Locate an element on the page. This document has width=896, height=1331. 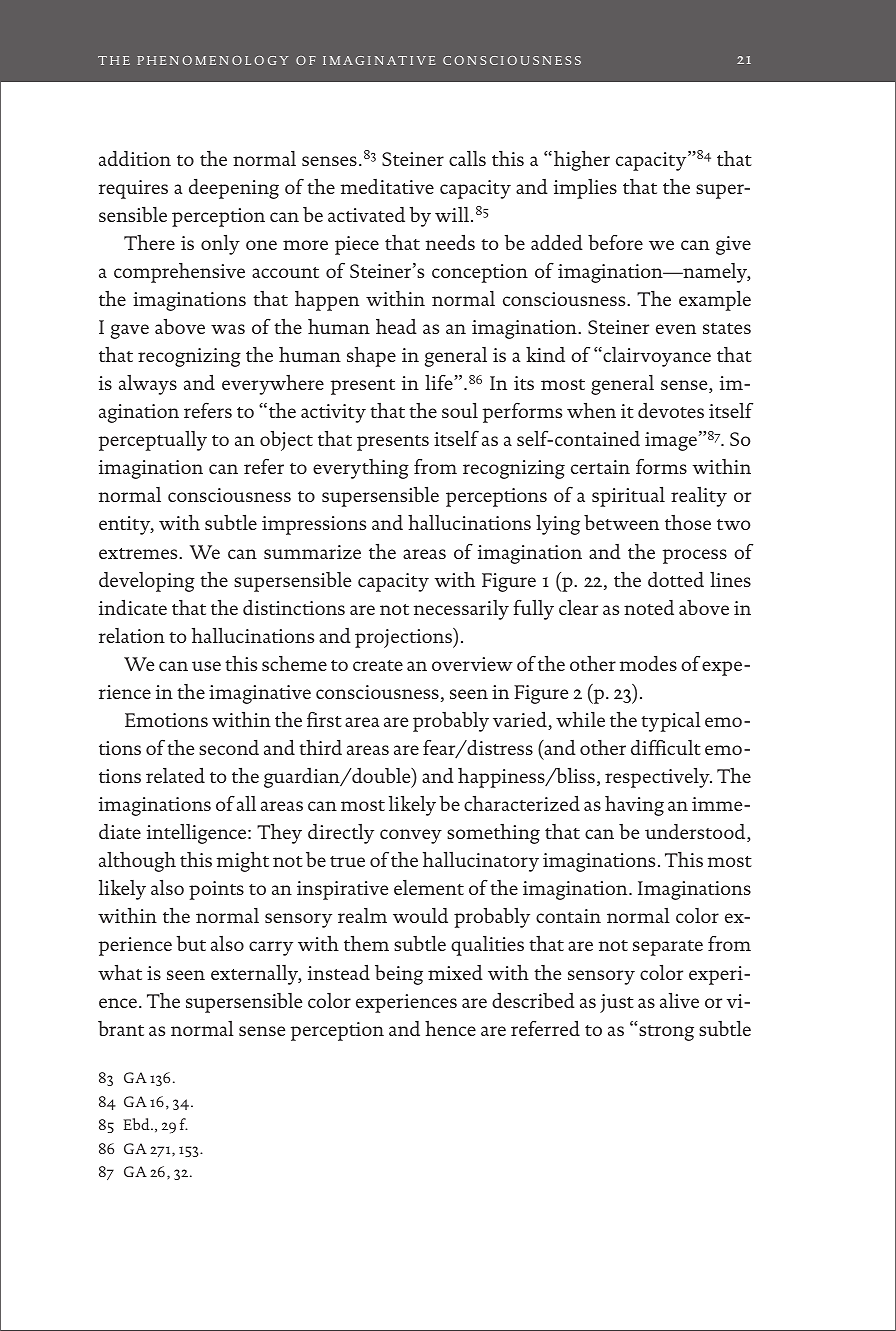
soul is located at coordinates (460, 410).
